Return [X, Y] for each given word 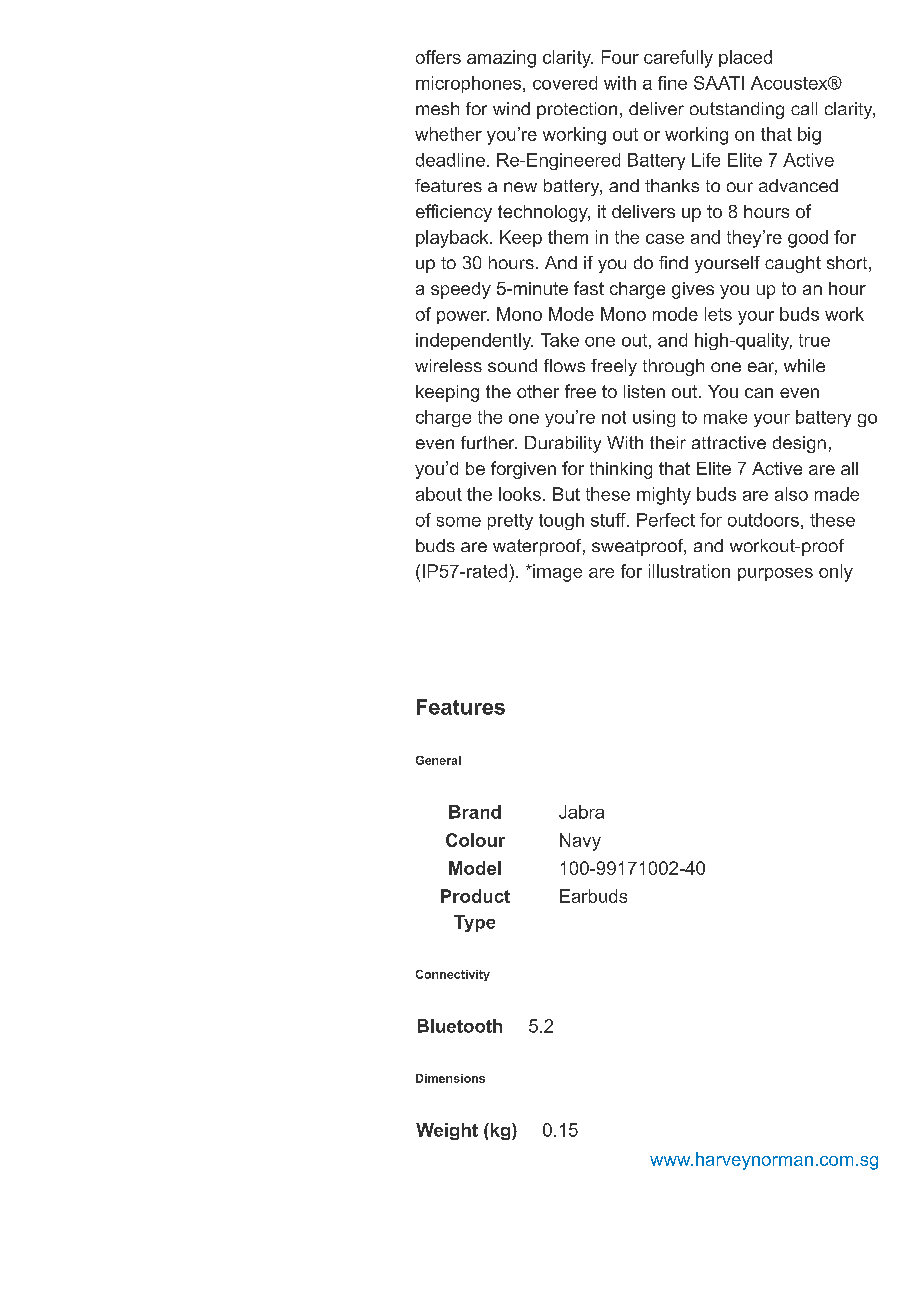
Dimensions [450, 1078]
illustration [689, 571]
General [438, 760]
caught [793, 264]
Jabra [581, 812]
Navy [580, 842]
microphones [470, 84]
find [673, 262]
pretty [510, 522]
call [804, 108]
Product [475, 896]
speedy [461, 290]
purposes [775, 574]
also [791, 494]
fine [672, 83]
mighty [664, 496]
